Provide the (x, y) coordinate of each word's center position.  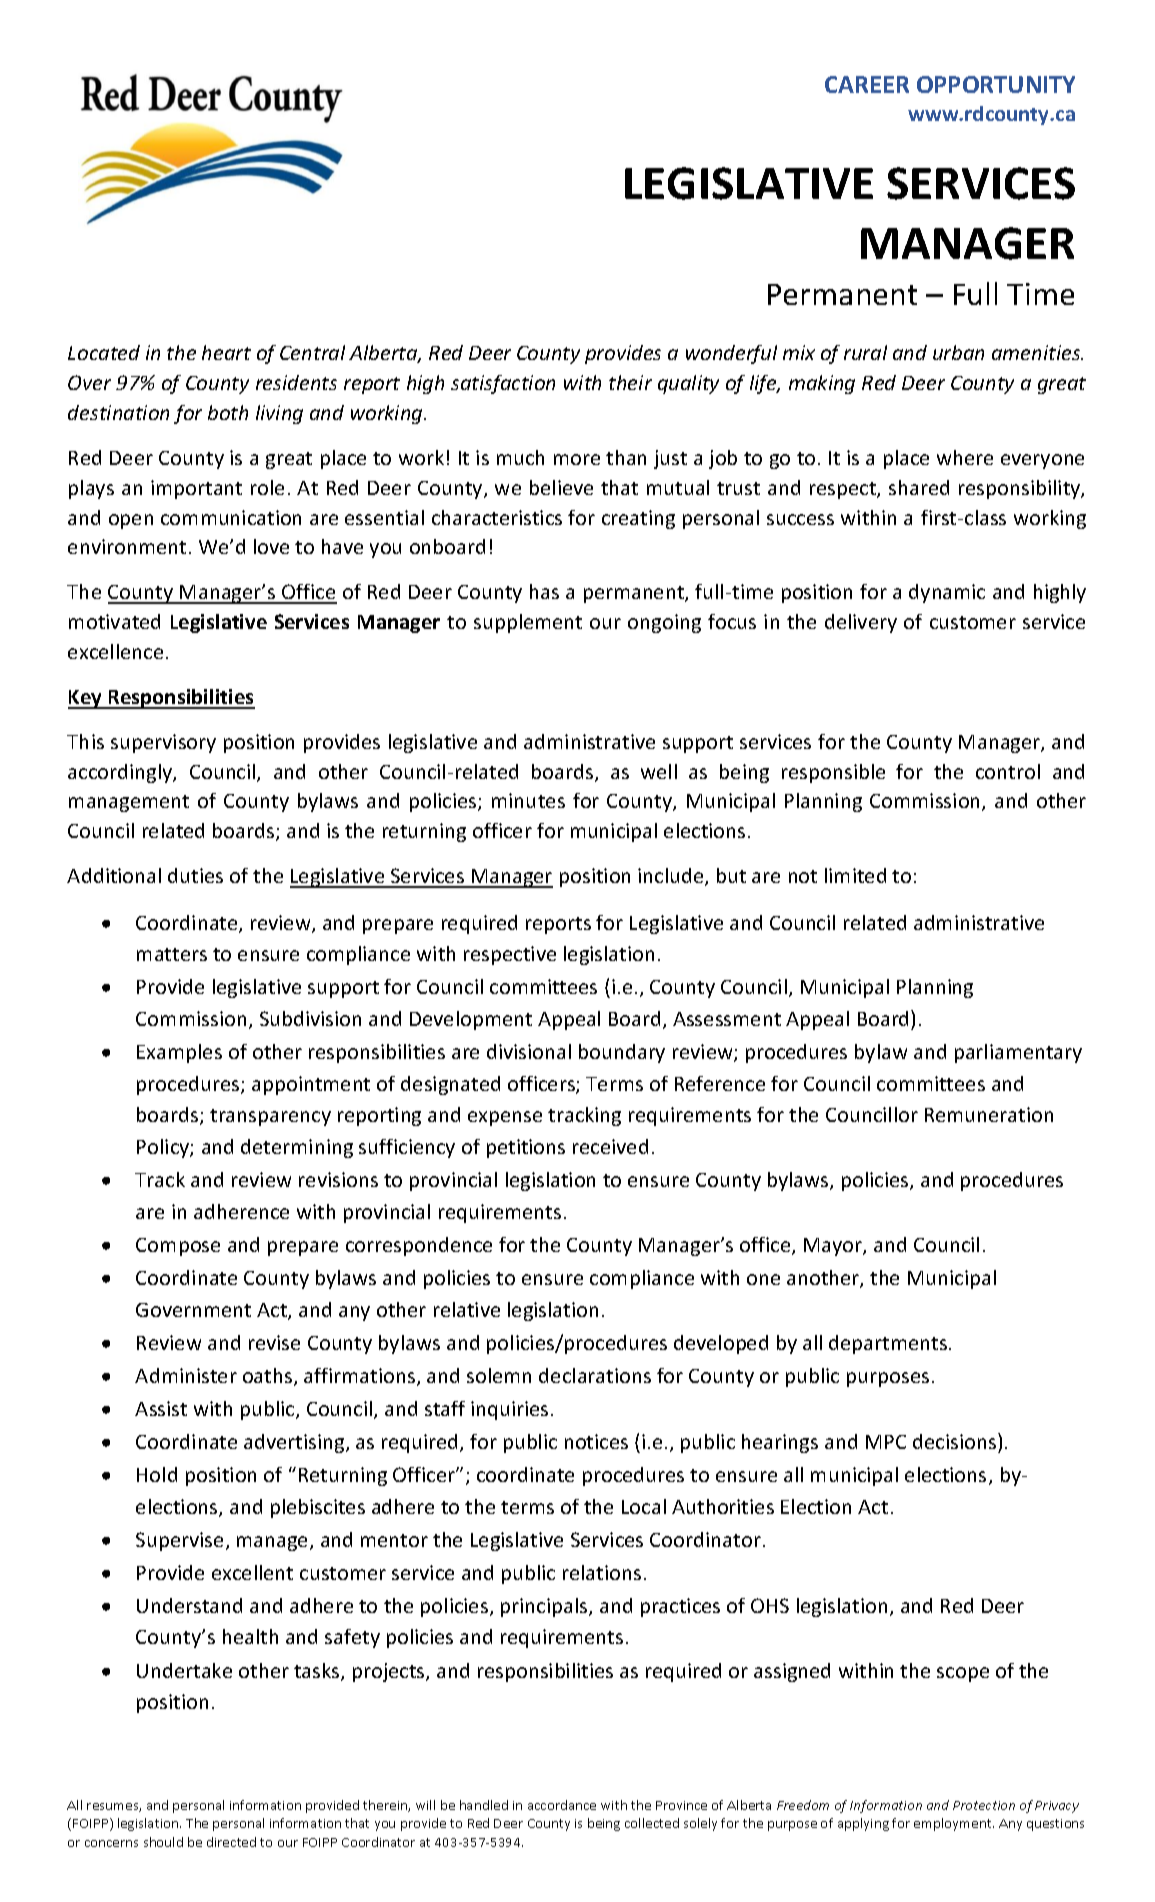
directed (231, 1842)
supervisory (163, 743)
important (196, 489)
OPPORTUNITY (996, 84)
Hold (157, 1474)
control (1008, 771)
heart (226, 352)
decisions (956, 1441)
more (577, 459)
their (630, 382)
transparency (270, 1117)
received (610, 1146)
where (965, 457)
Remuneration (989, 1114)
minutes (528, 800)
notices (596, 1441)
